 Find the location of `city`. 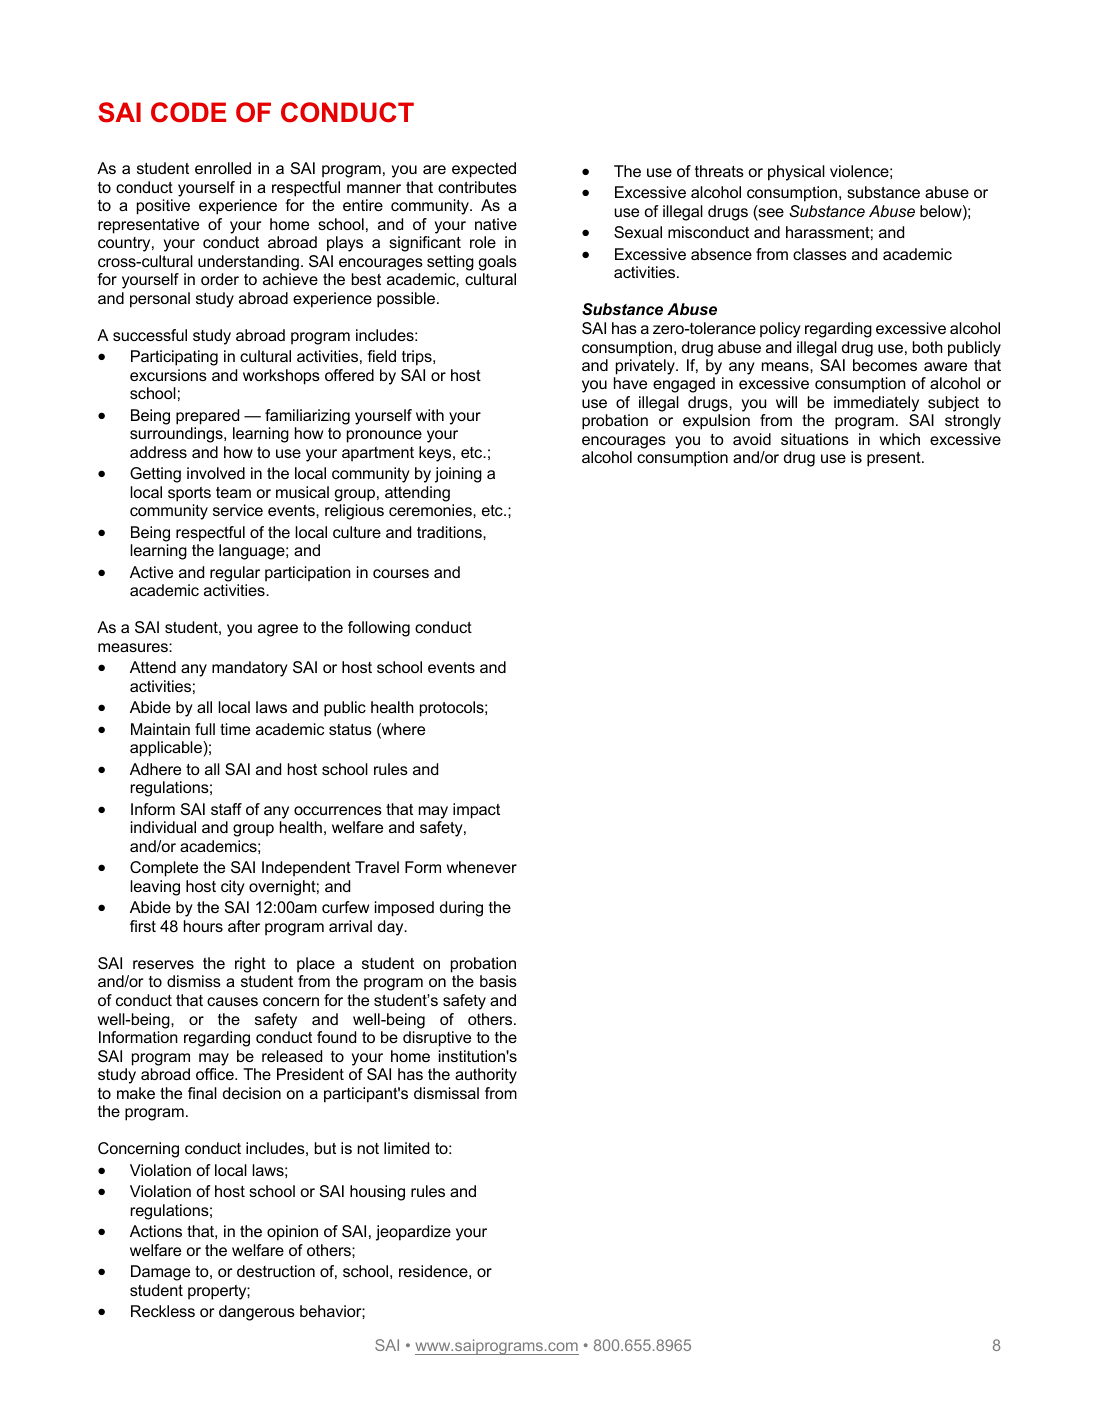

city is located at coordinates (233, 888).
